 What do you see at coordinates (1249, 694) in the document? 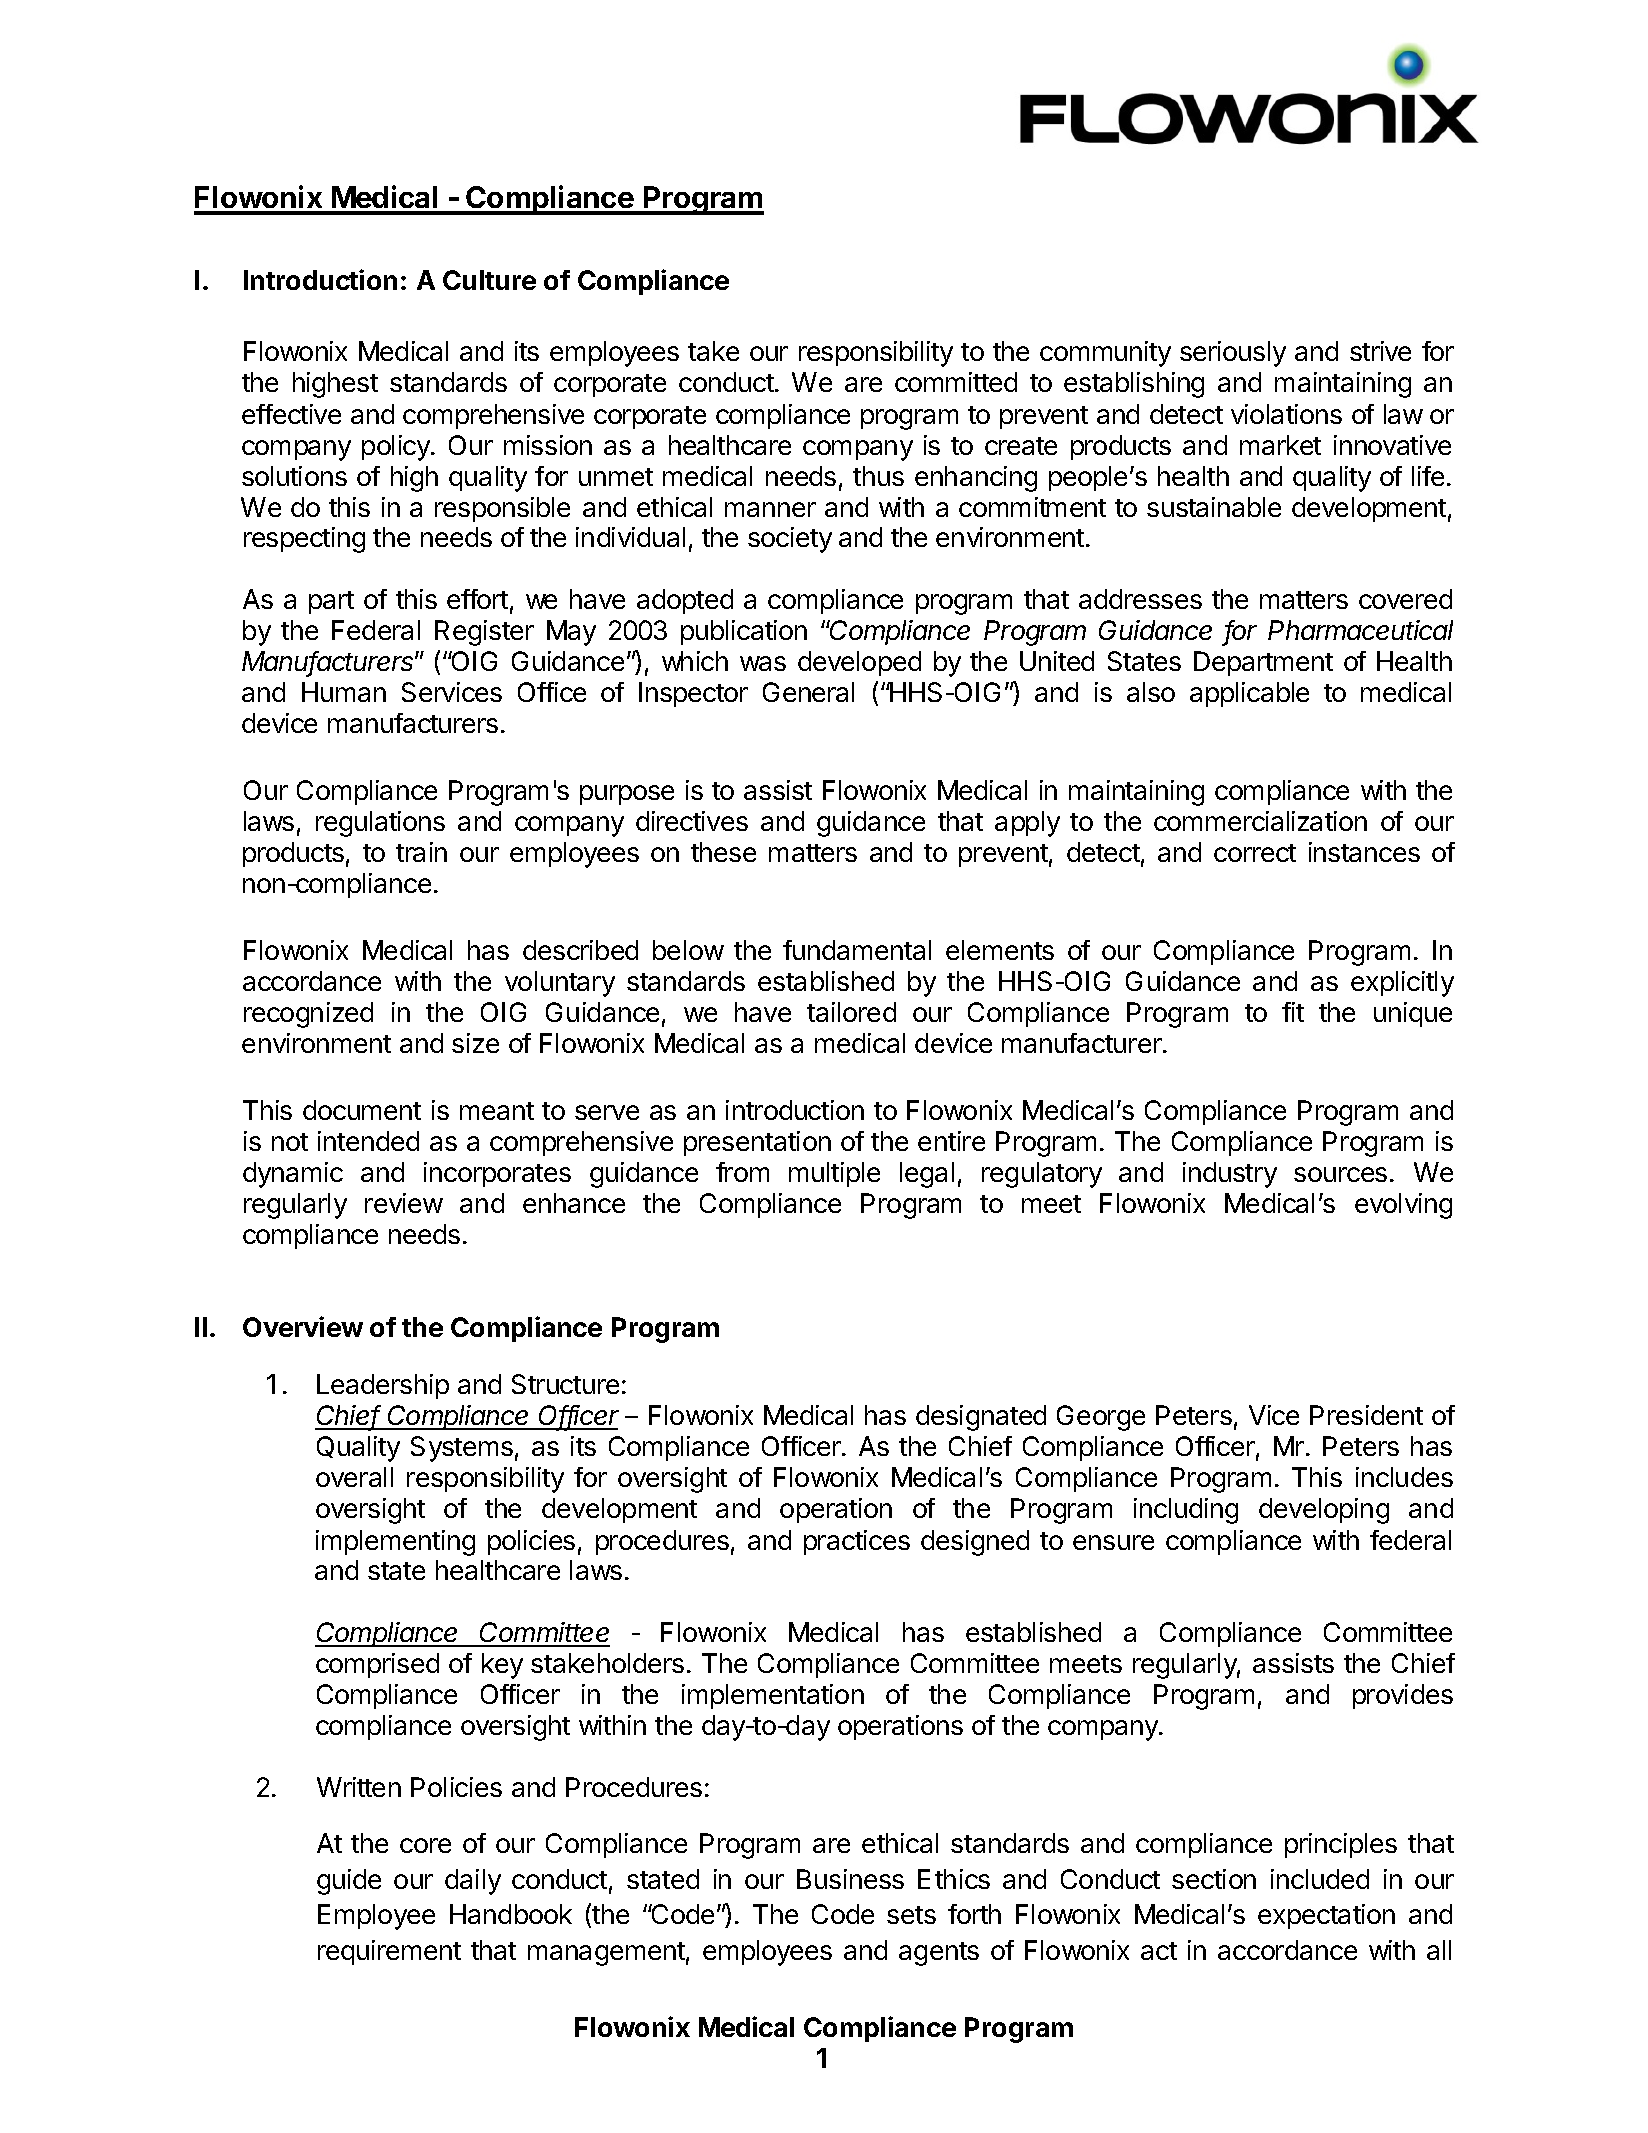
I see `applicable` at bounding box center [1249, 694].
